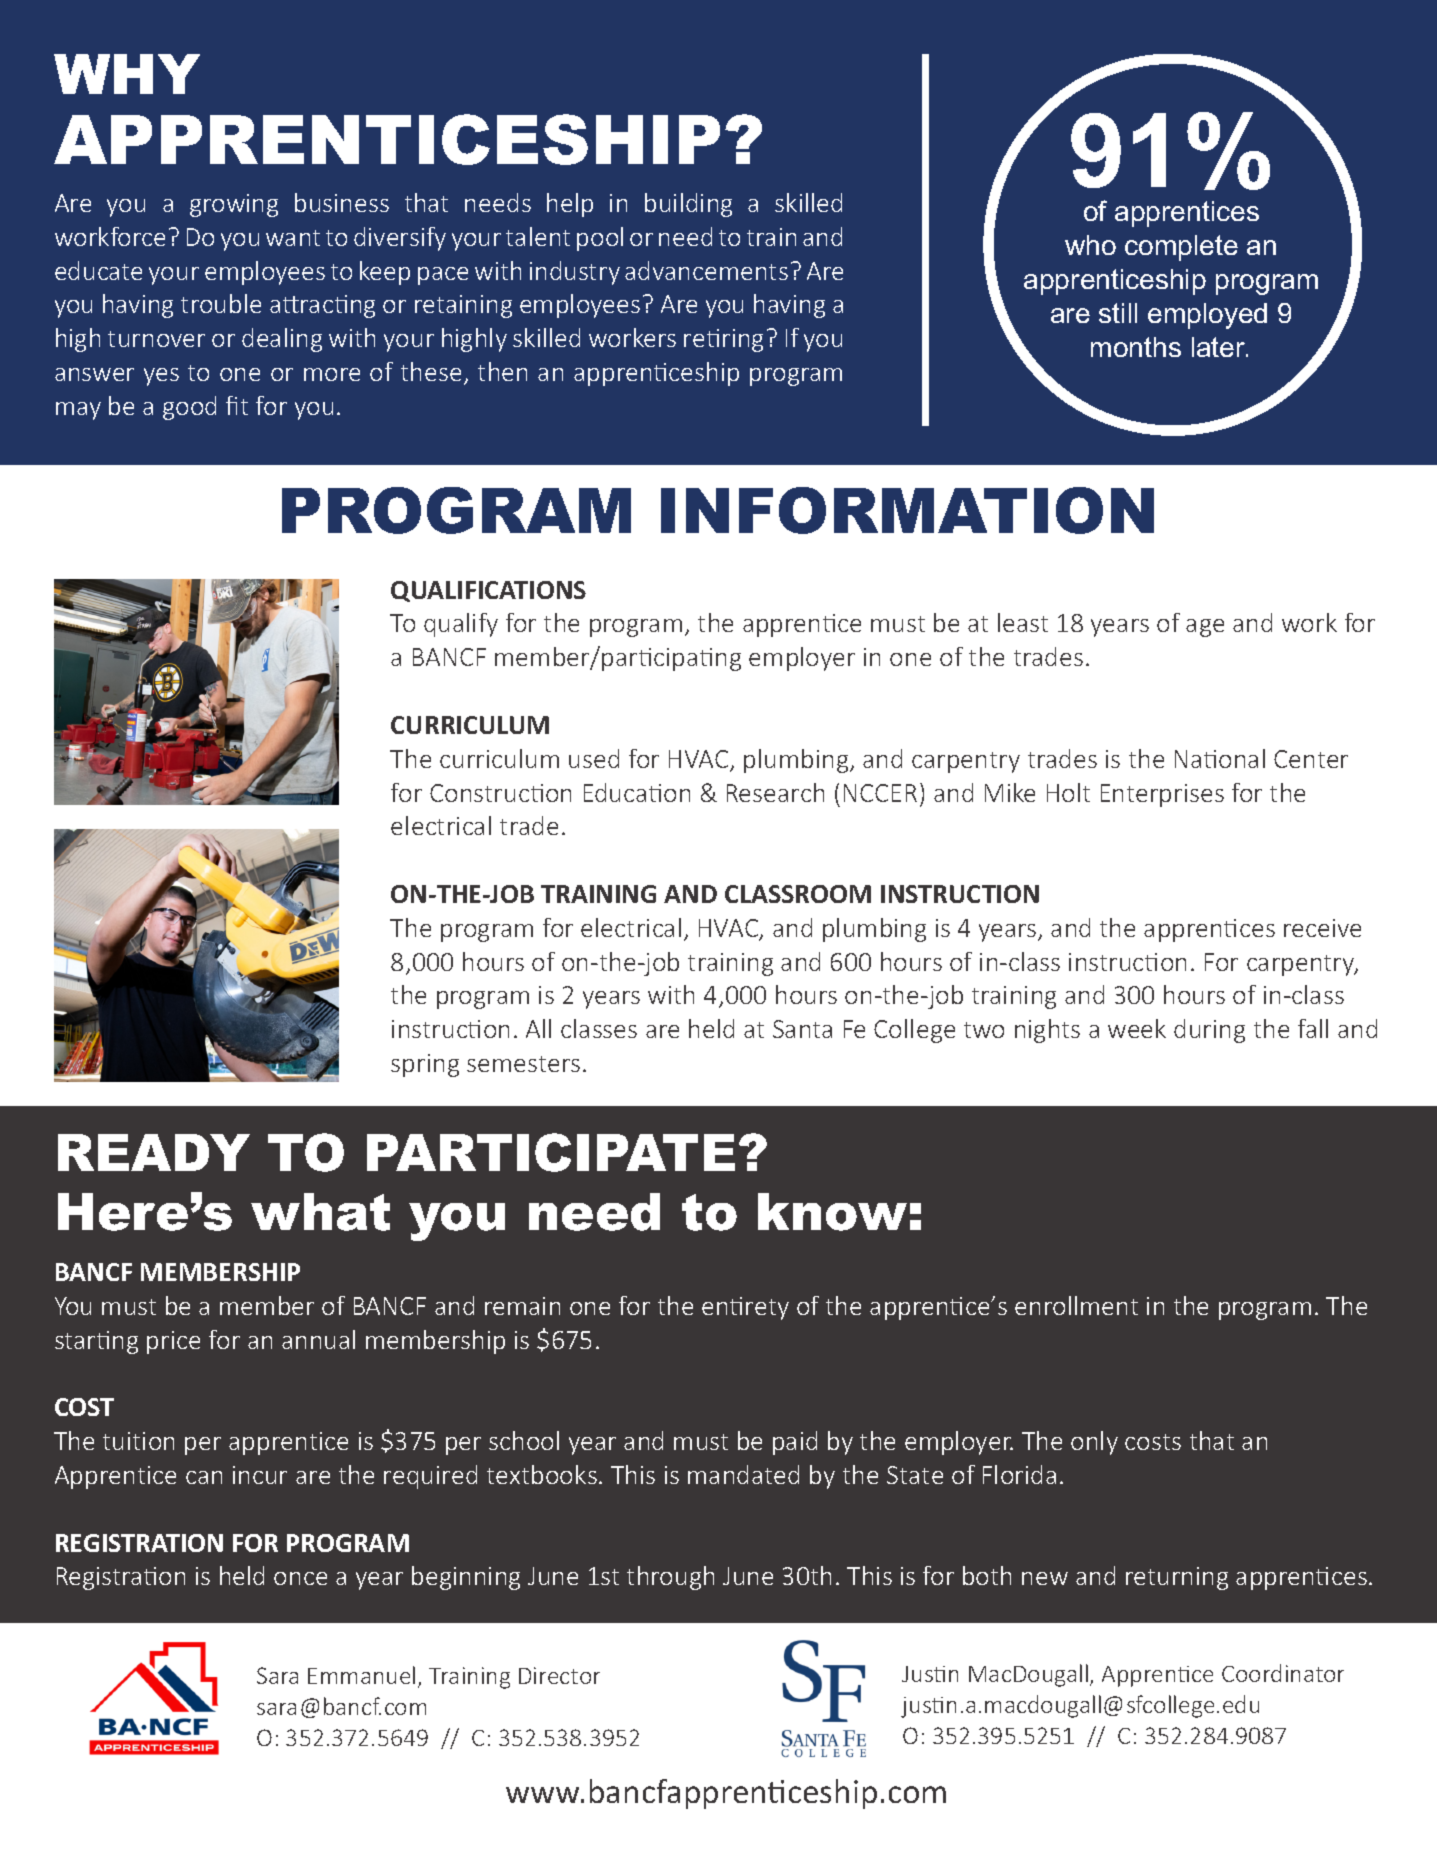 The image size is (1437, 1860). I want to click on complete, so click(1181, 248).
